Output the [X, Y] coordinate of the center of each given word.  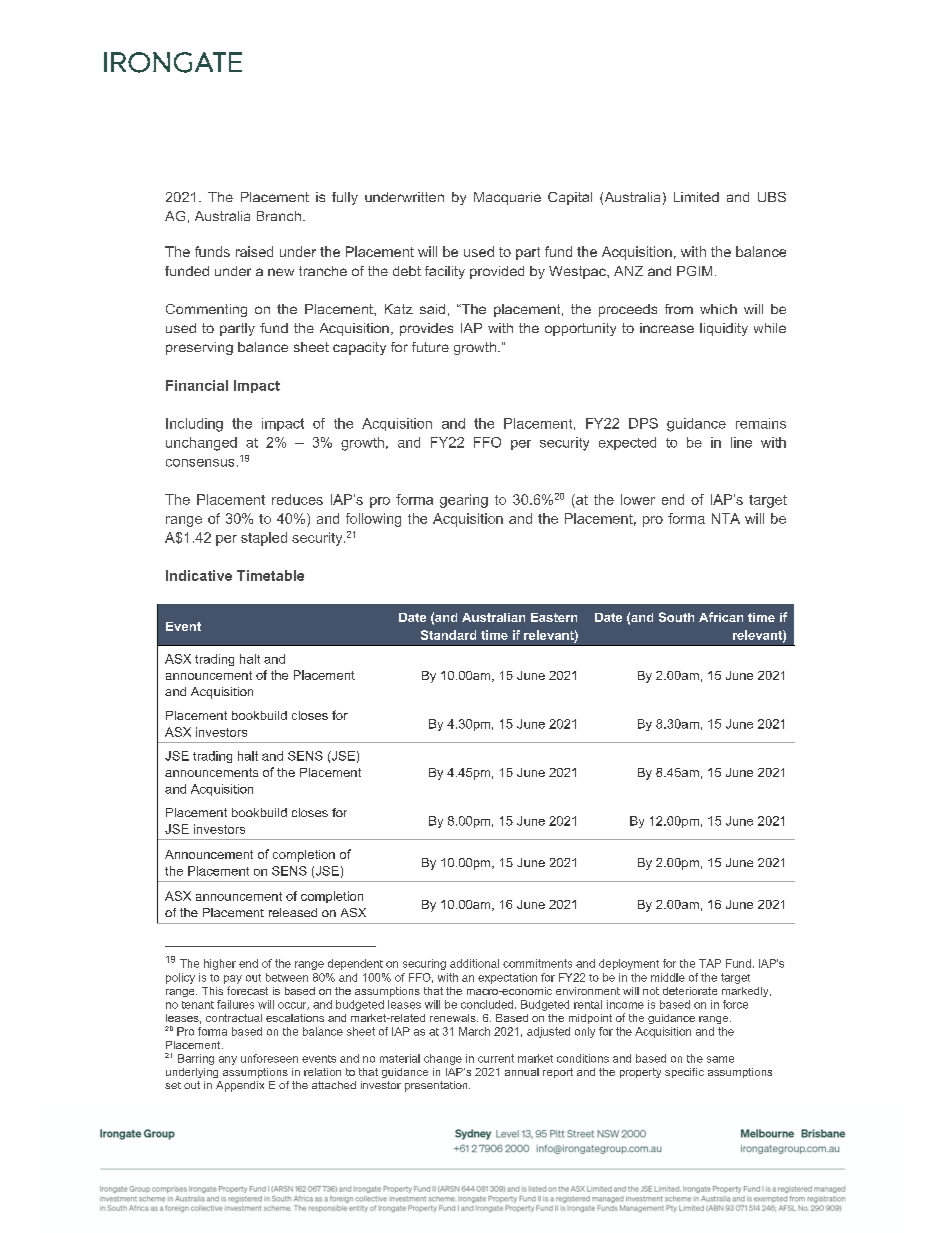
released [293, 912]
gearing [464, 501]
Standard [448, 635]
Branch [279, 216]
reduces [297, 499]
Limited [696, 197]
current [496, 1058]
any [228, 1060]
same [720, 1059]
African [721, 617]
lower [638, 499]
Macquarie [507, 198]
